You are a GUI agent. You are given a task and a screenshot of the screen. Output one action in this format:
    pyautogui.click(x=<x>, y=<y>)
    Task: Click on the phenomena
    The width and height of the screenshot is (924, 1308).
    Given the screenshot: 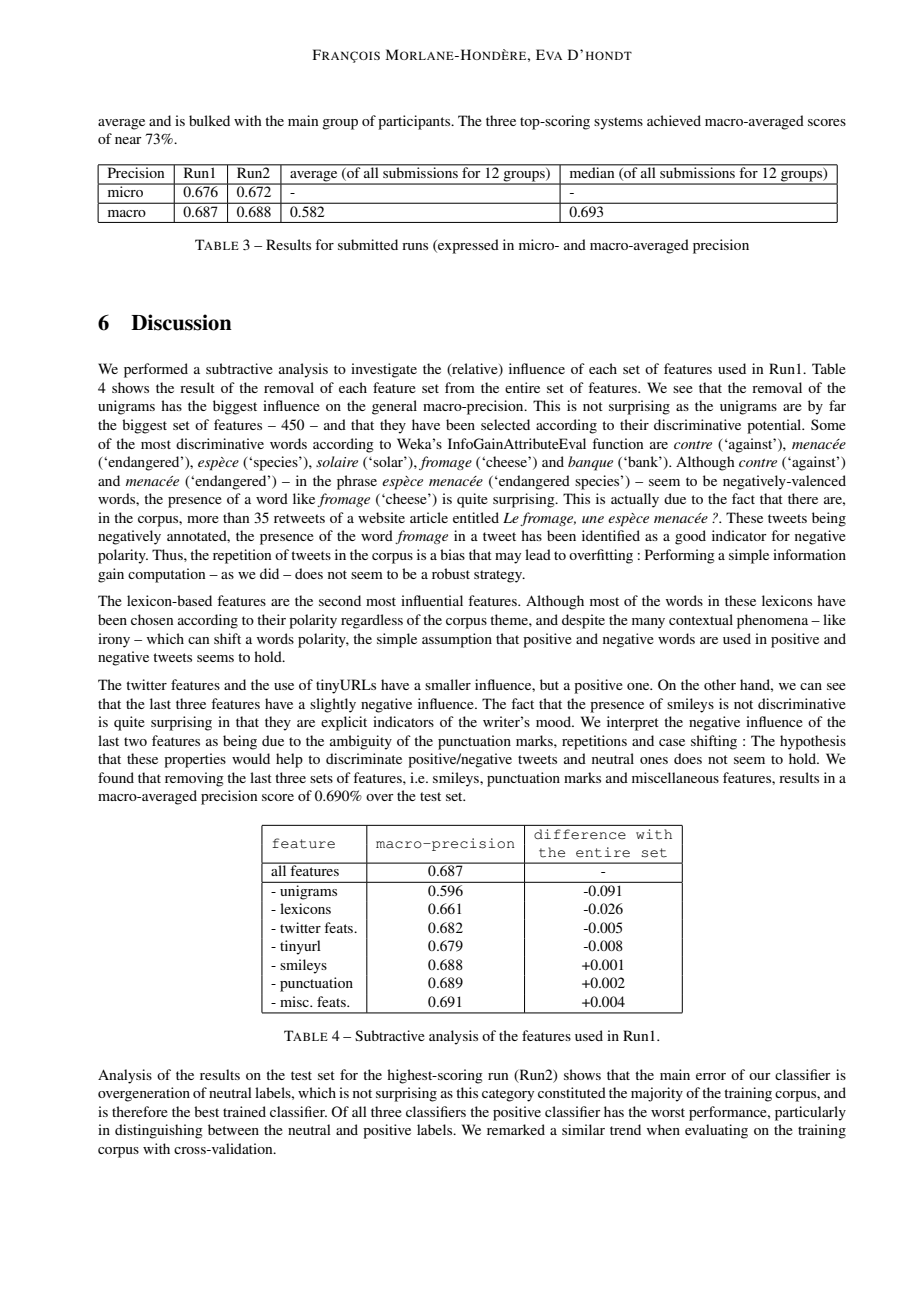 What is the action you would take?
    pyautogui.click(x=772, y=621)
